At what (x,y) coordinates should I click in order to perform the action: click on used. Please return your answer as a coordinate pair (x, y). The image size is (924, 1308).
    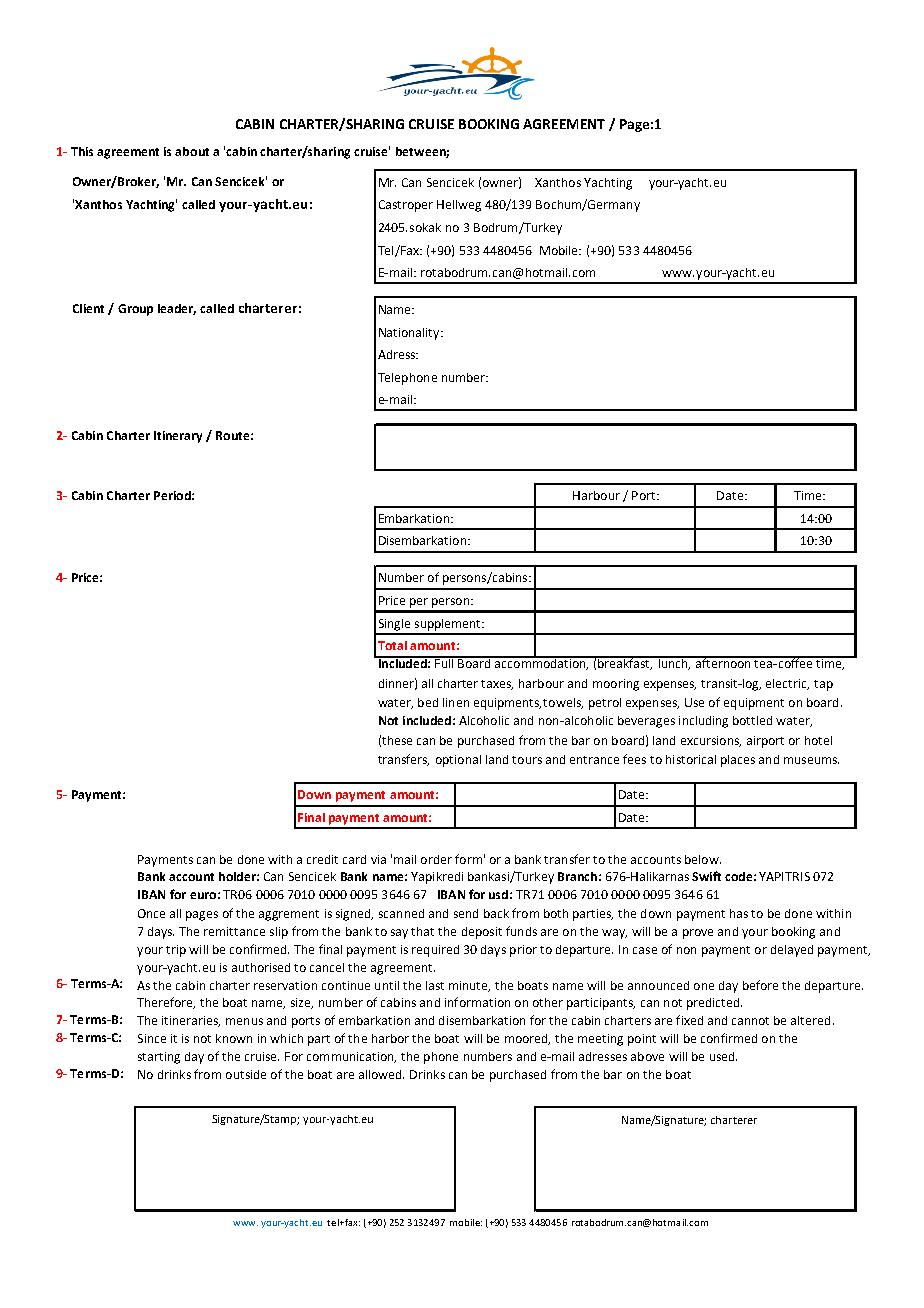
    Looking at the image, I should click on (723, 1056).
